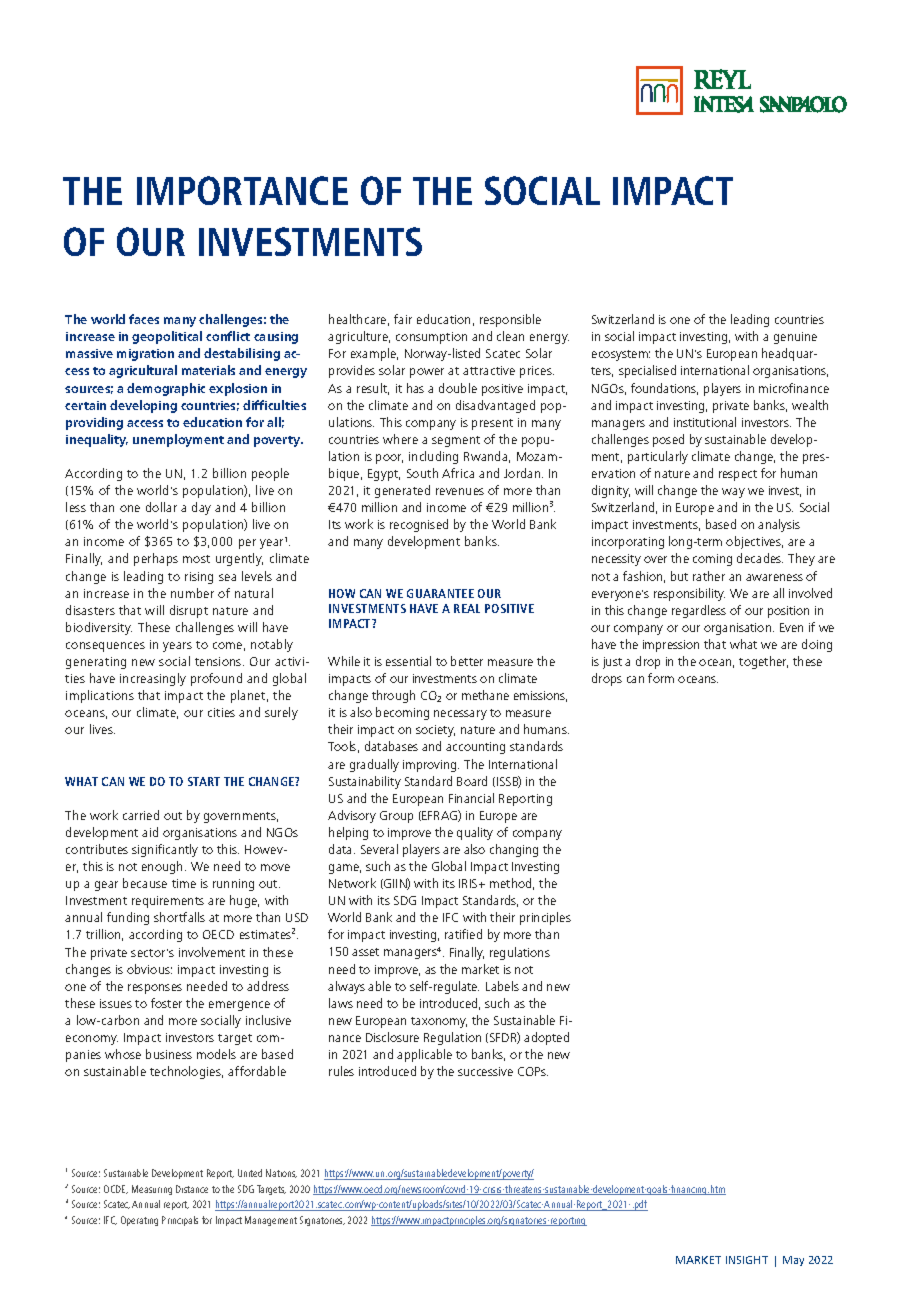  Describe the element at coordinates (738, 475) in the screenshot. I see `respect` at that location.
